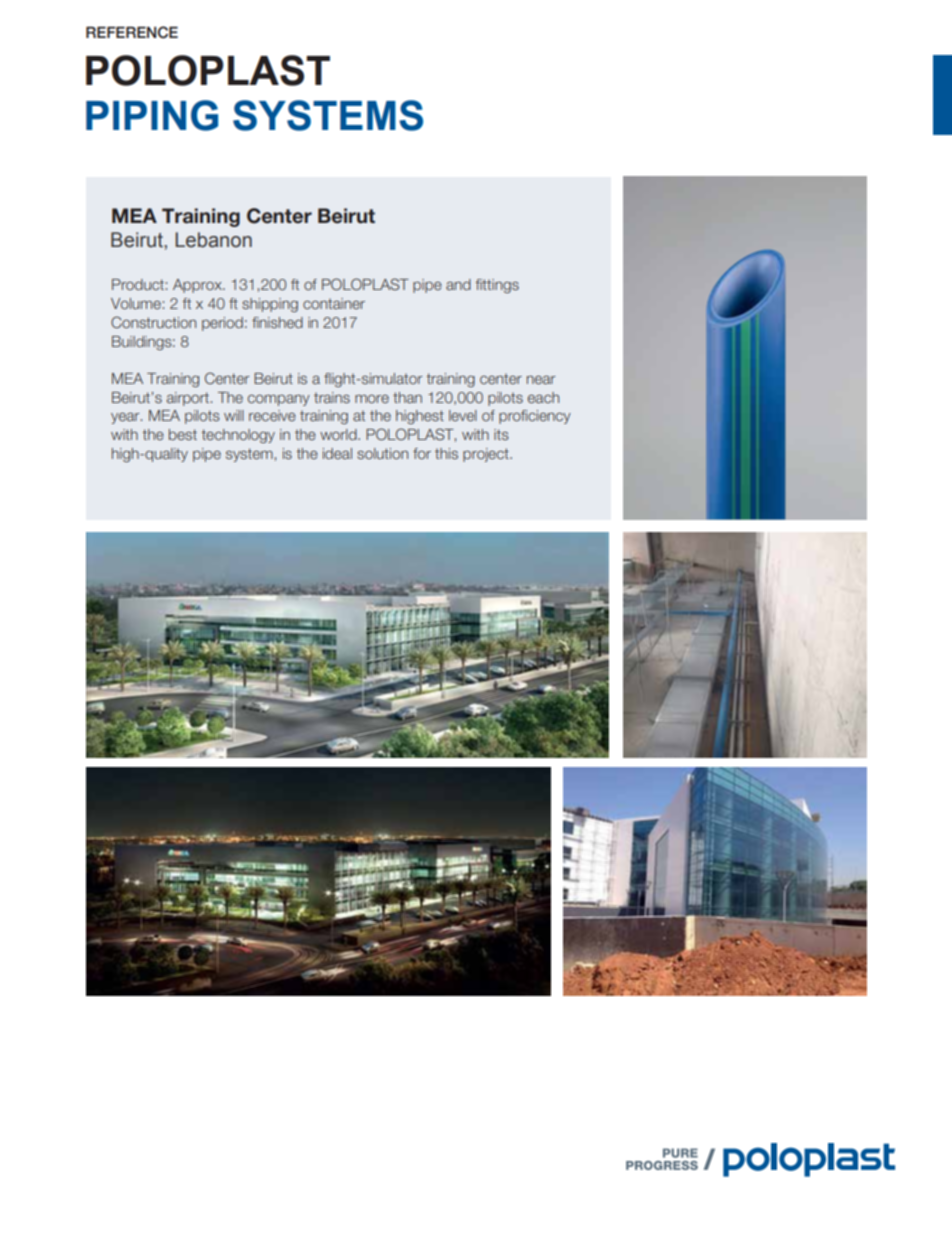 Image resolution: width=952 pixels, height=1233 pixels. I want to click on container, so click(334, 303).
